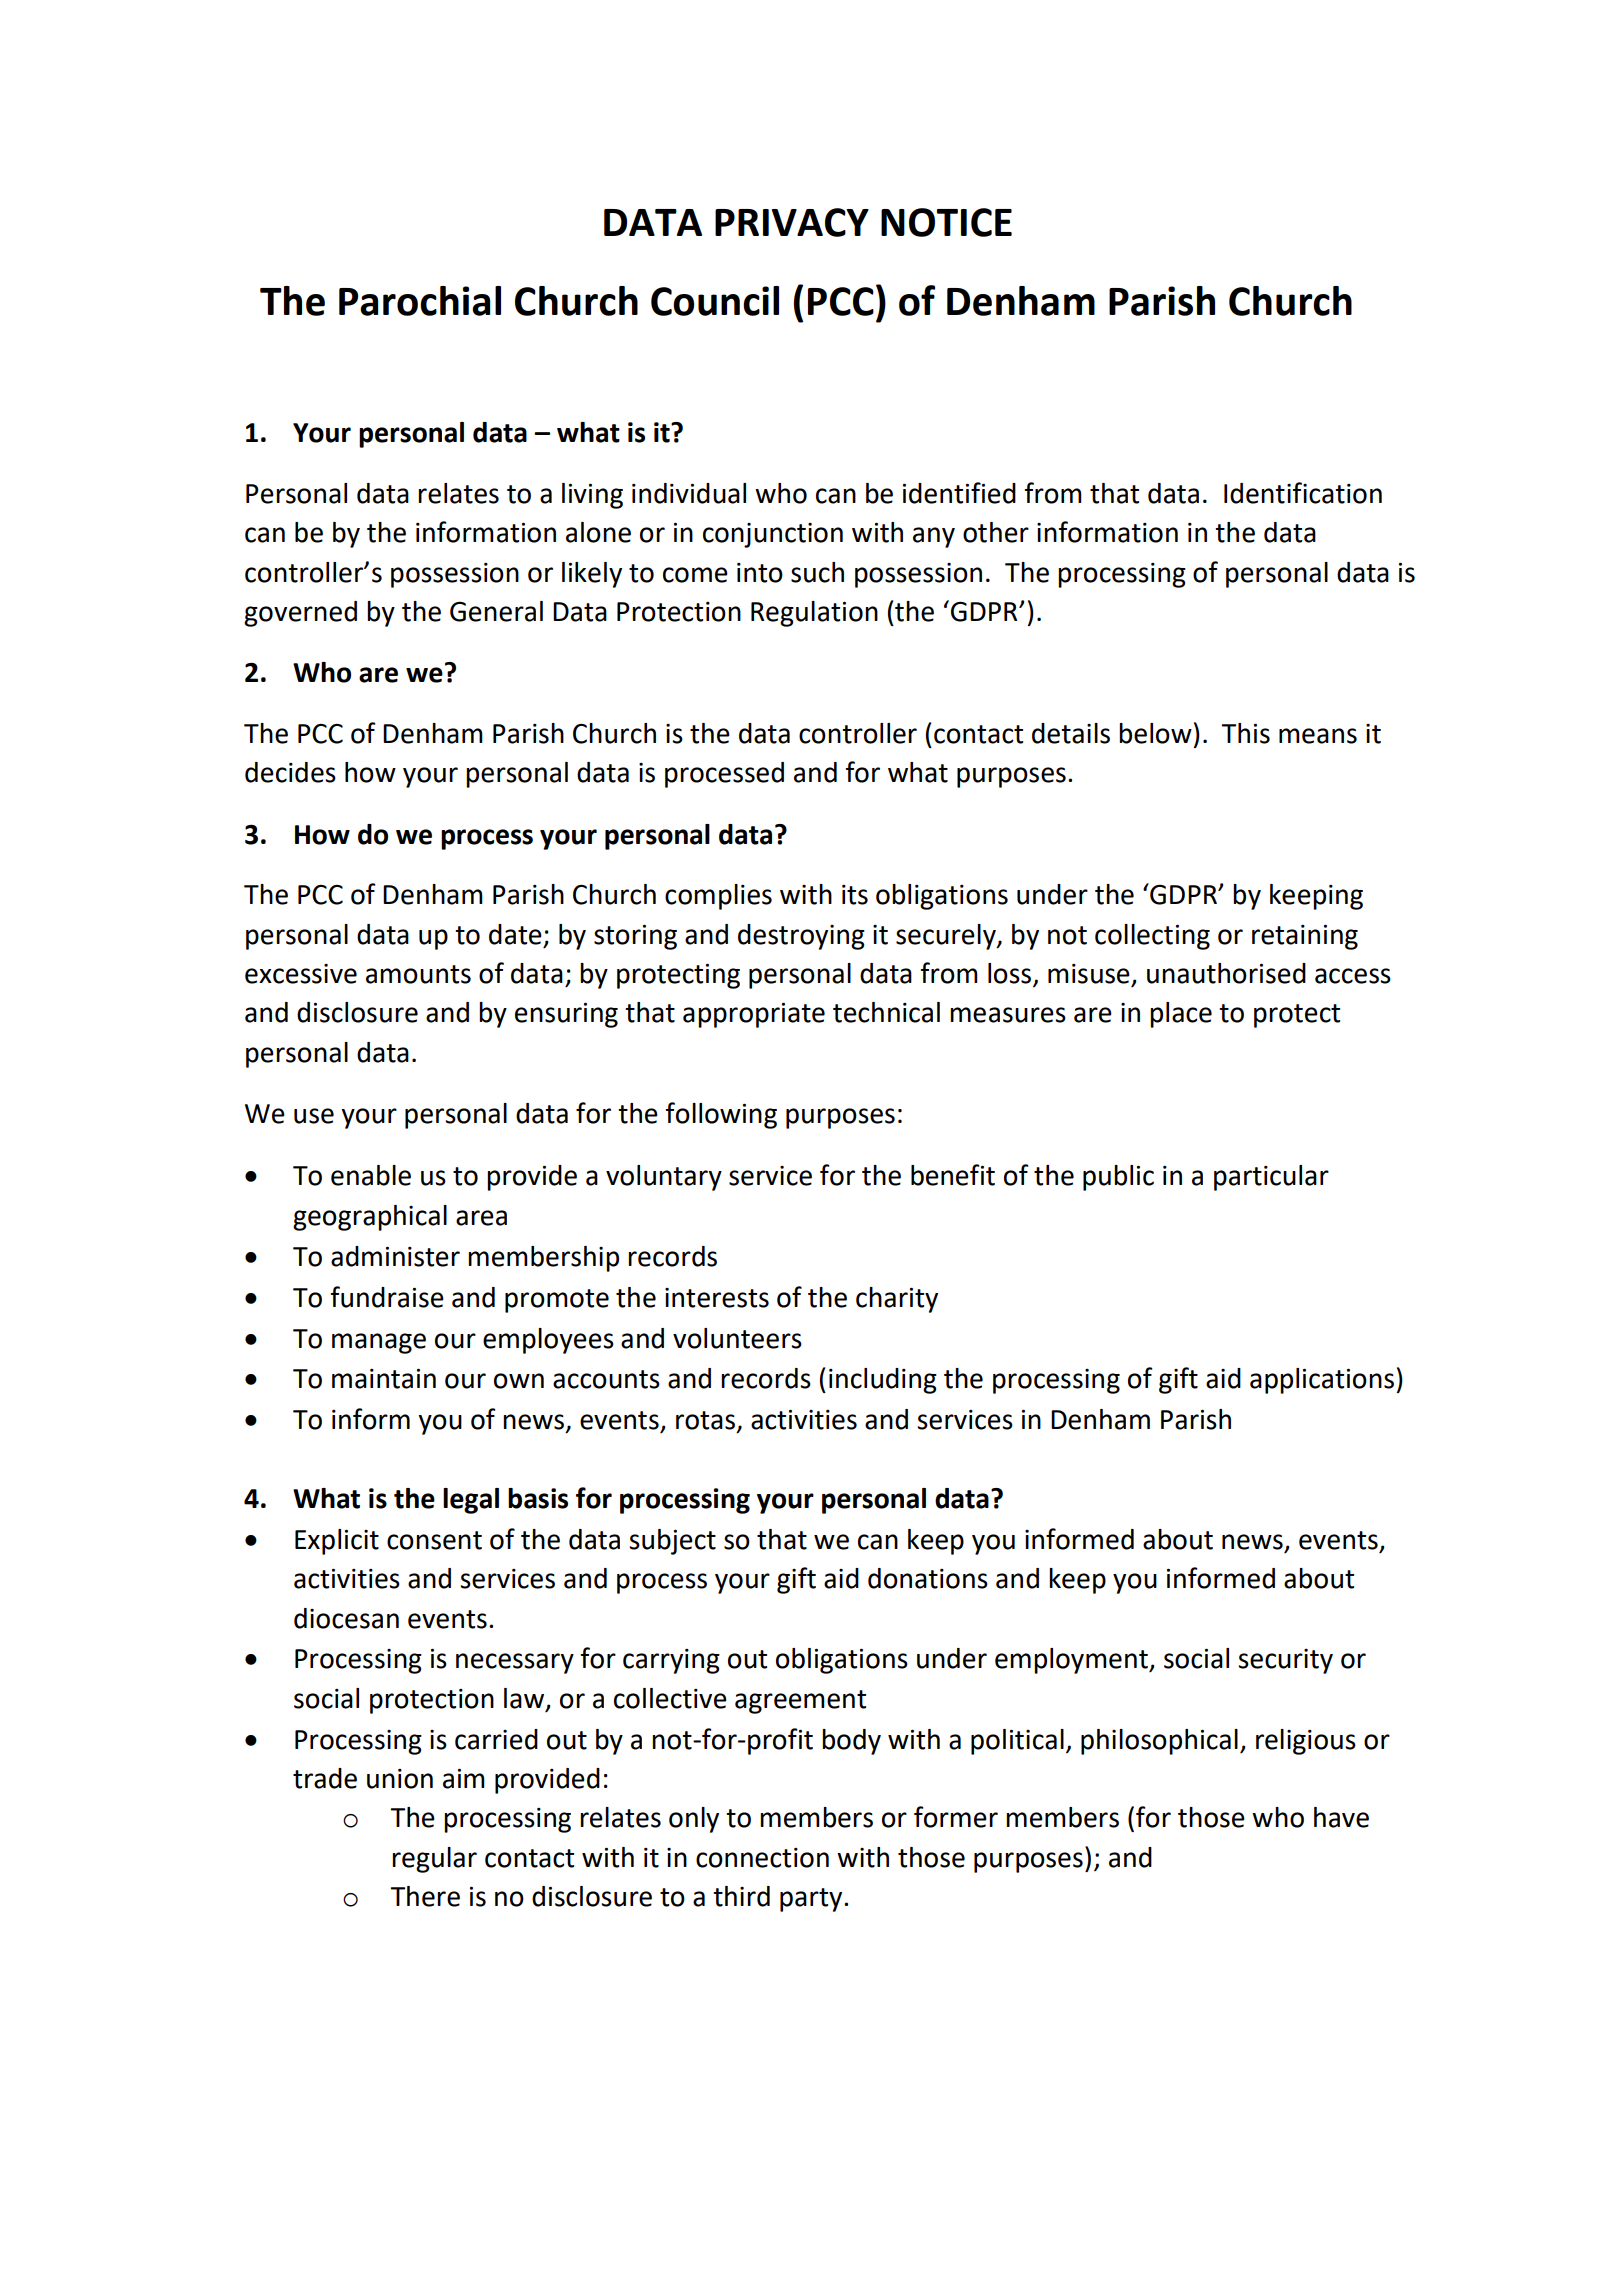 This screenshot has height=2284, width=1615. I want to click on place, so click(1181, 1015).
